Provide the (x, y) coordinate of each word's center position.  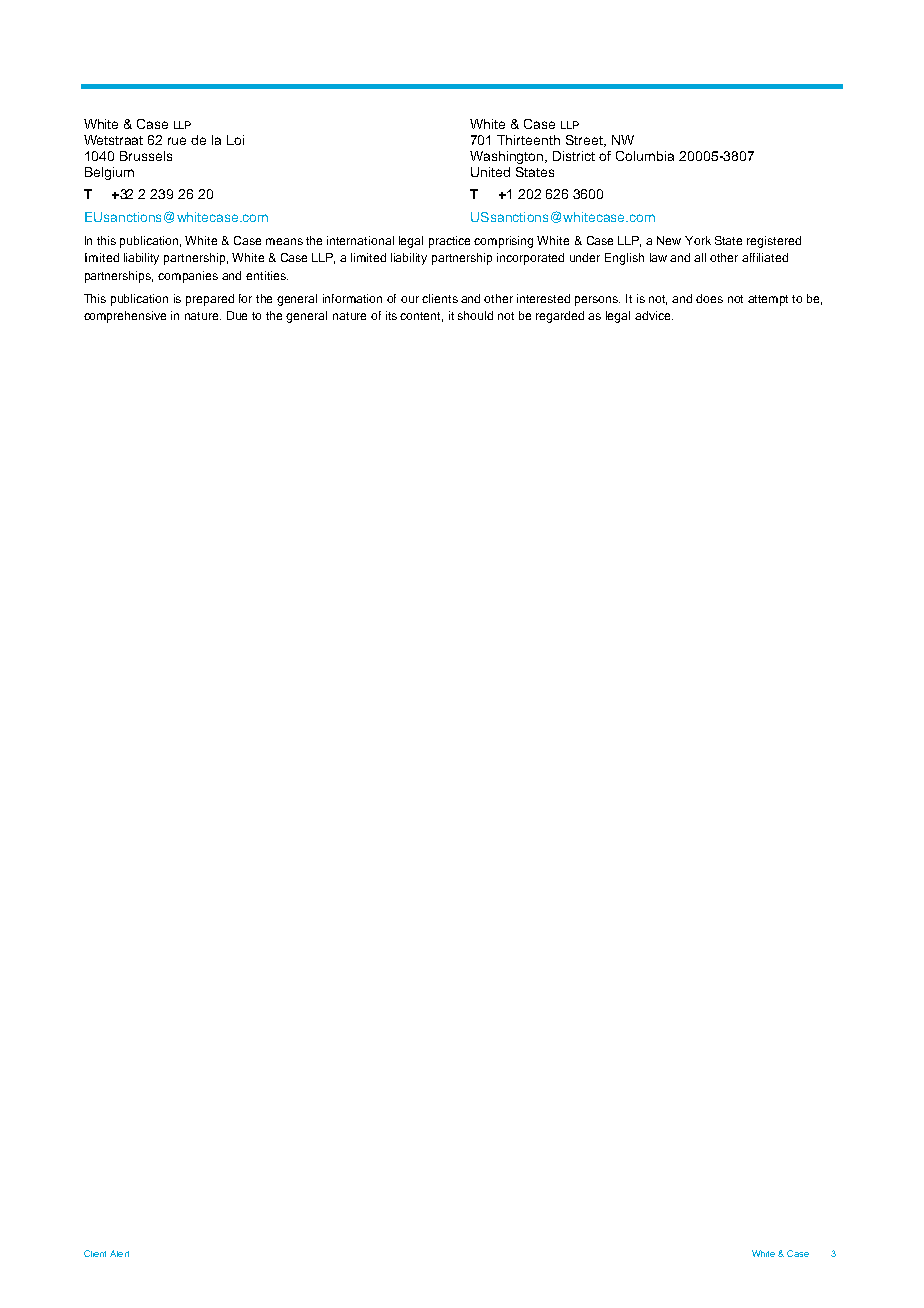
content (421, 317)
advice (654, 315)
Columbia (645, 156)
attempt (768, 300)
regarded (560, 317)
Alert (119, 1253)
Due (237, 315)
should (475, 315)
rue (177, 141)
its (391, 315)
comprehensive (125, 317)
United (490, 172)
